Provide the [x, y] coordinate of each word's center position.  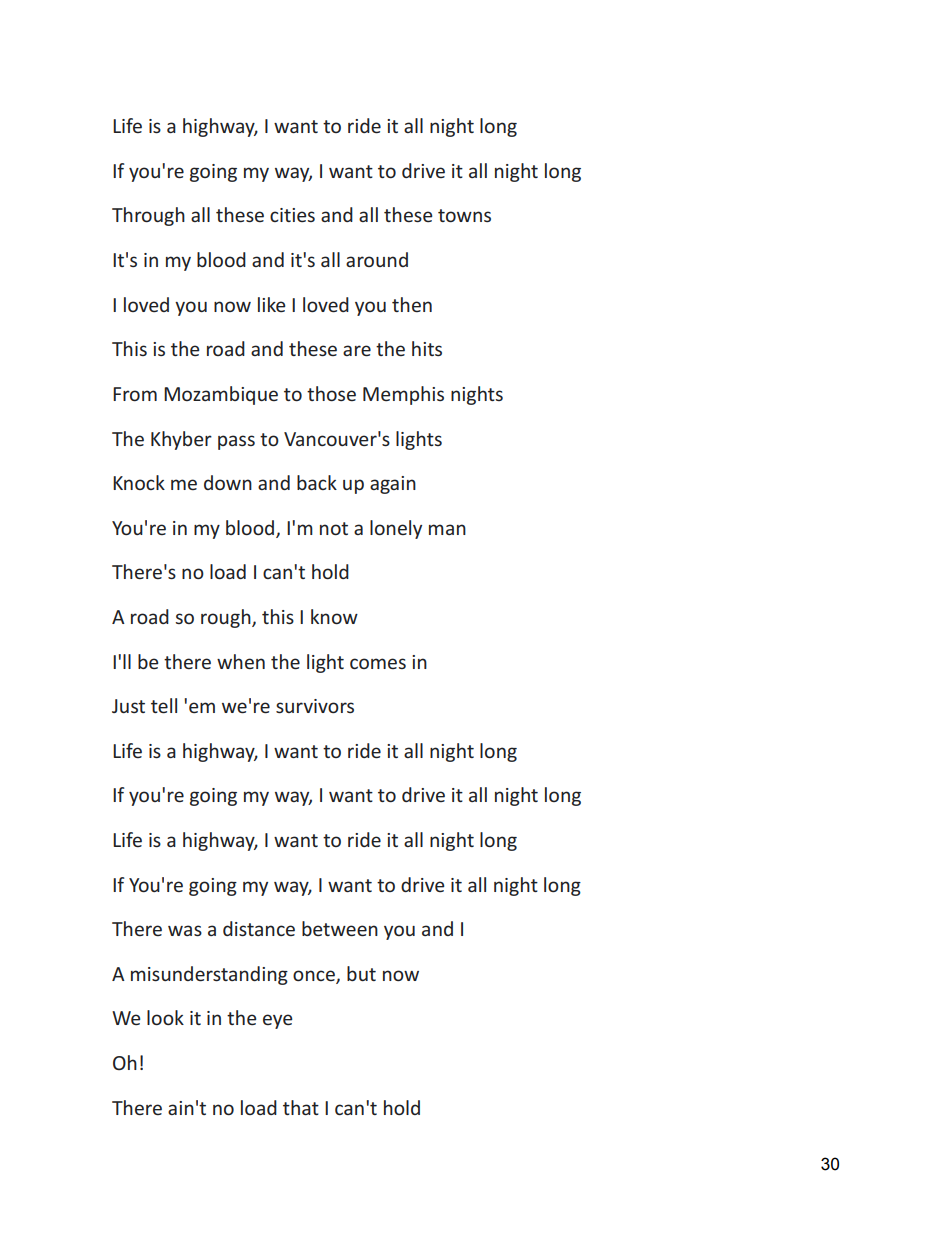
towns [464, 215]
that [301, 1107]
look [165, 1017]
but [361, 973]
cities [292, 215]
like [271, 304]
